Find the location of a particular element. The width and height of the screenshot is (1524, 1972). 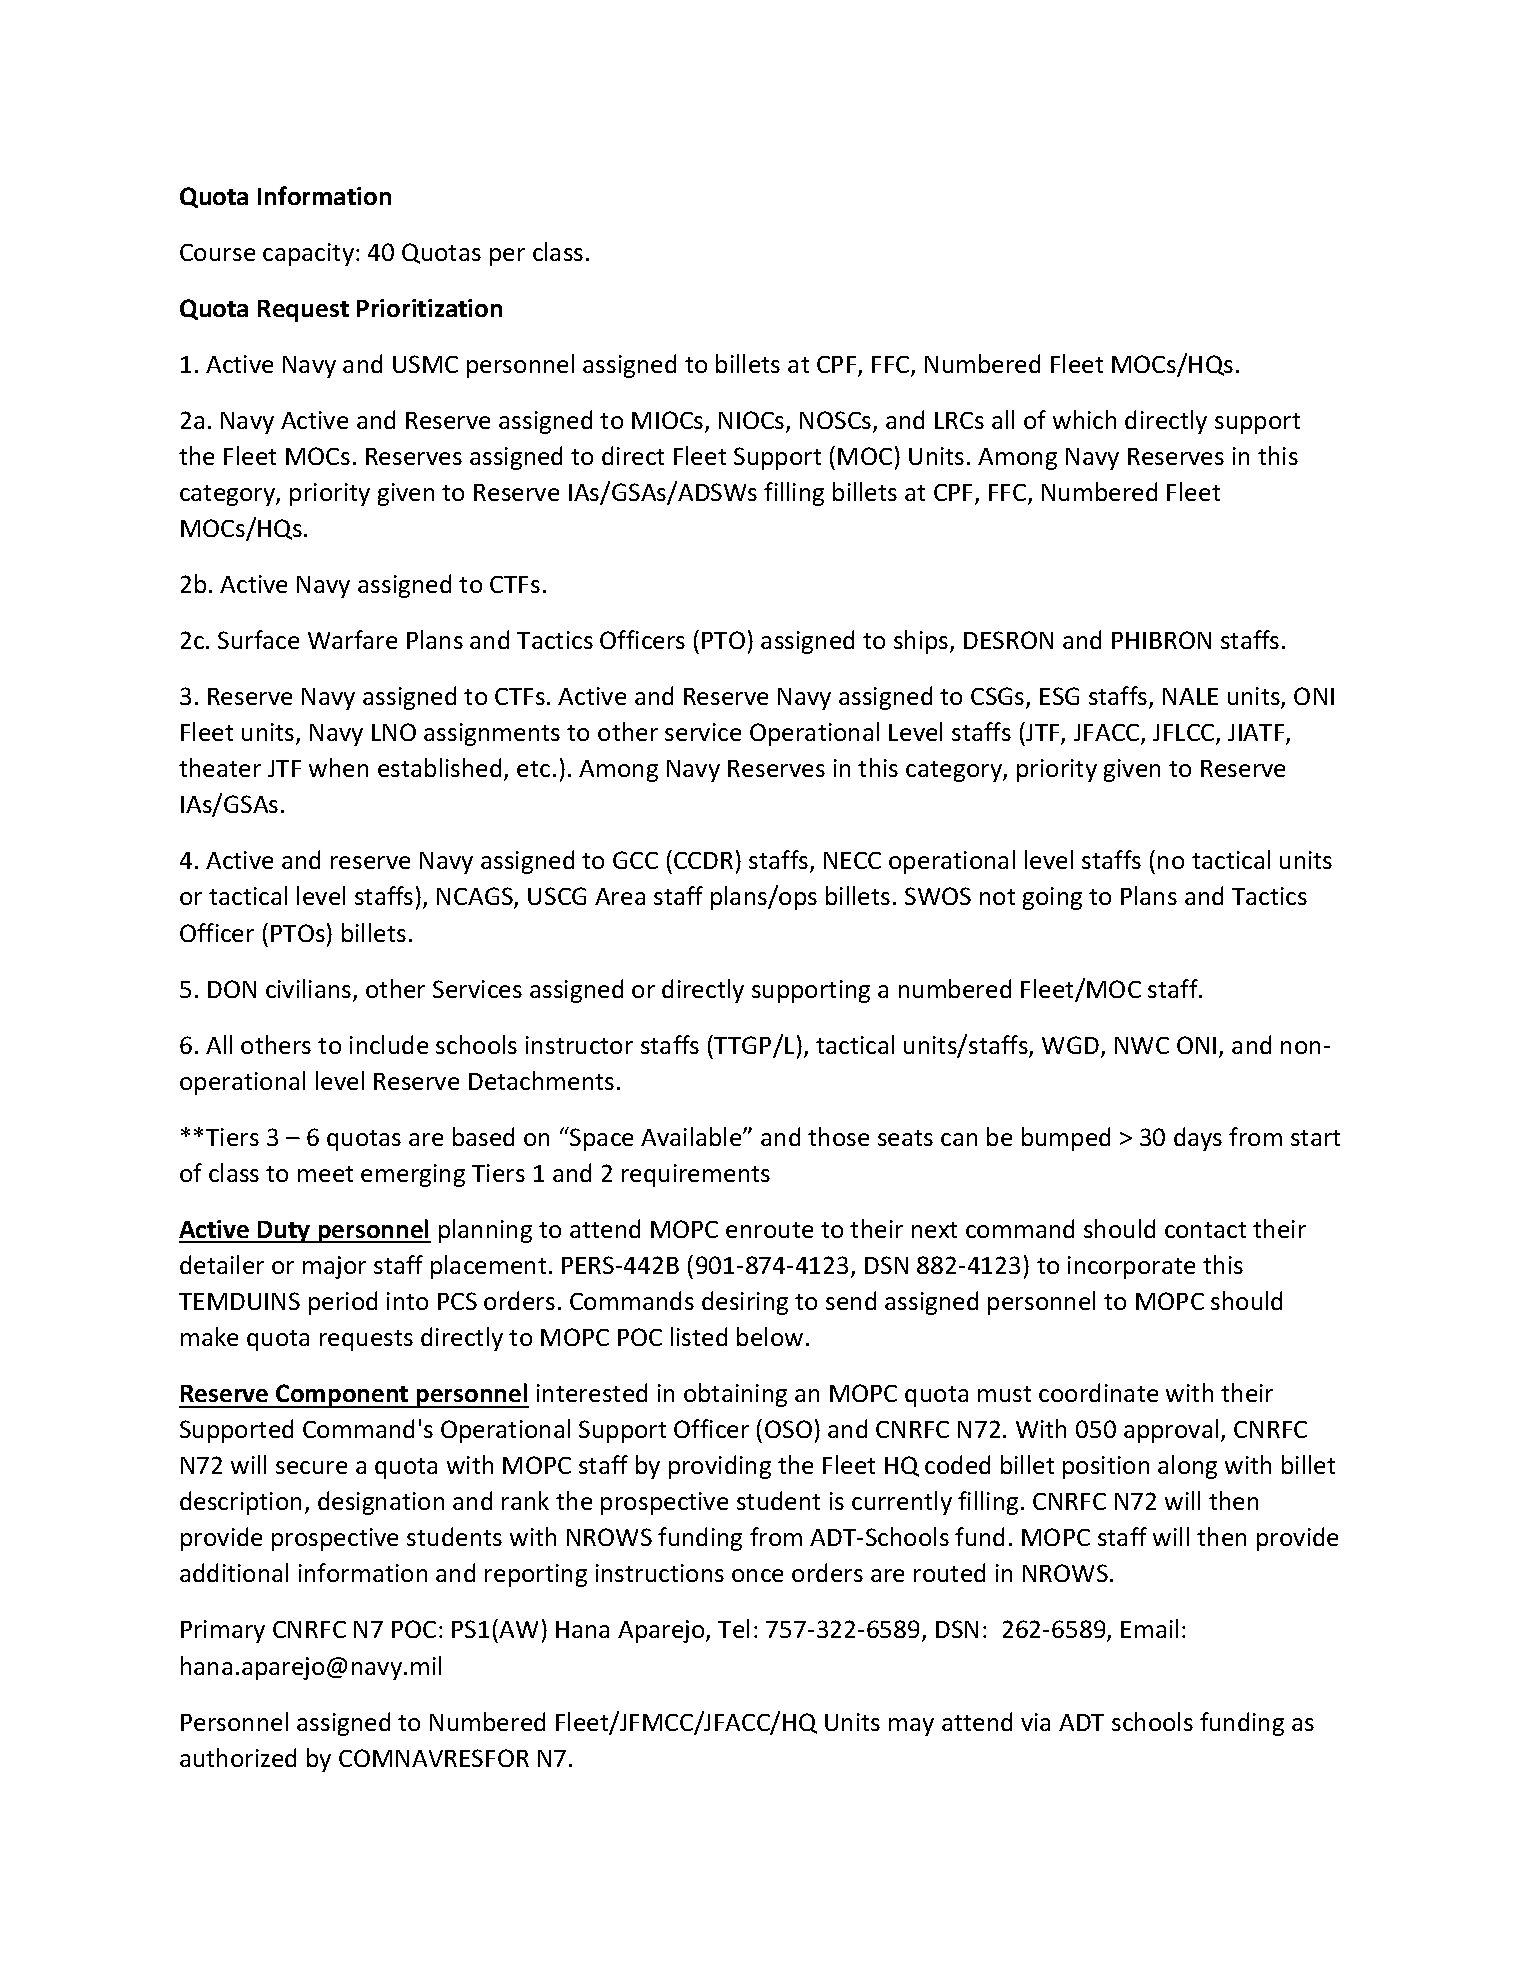

approval is located at coordinates (1171, 1431).
